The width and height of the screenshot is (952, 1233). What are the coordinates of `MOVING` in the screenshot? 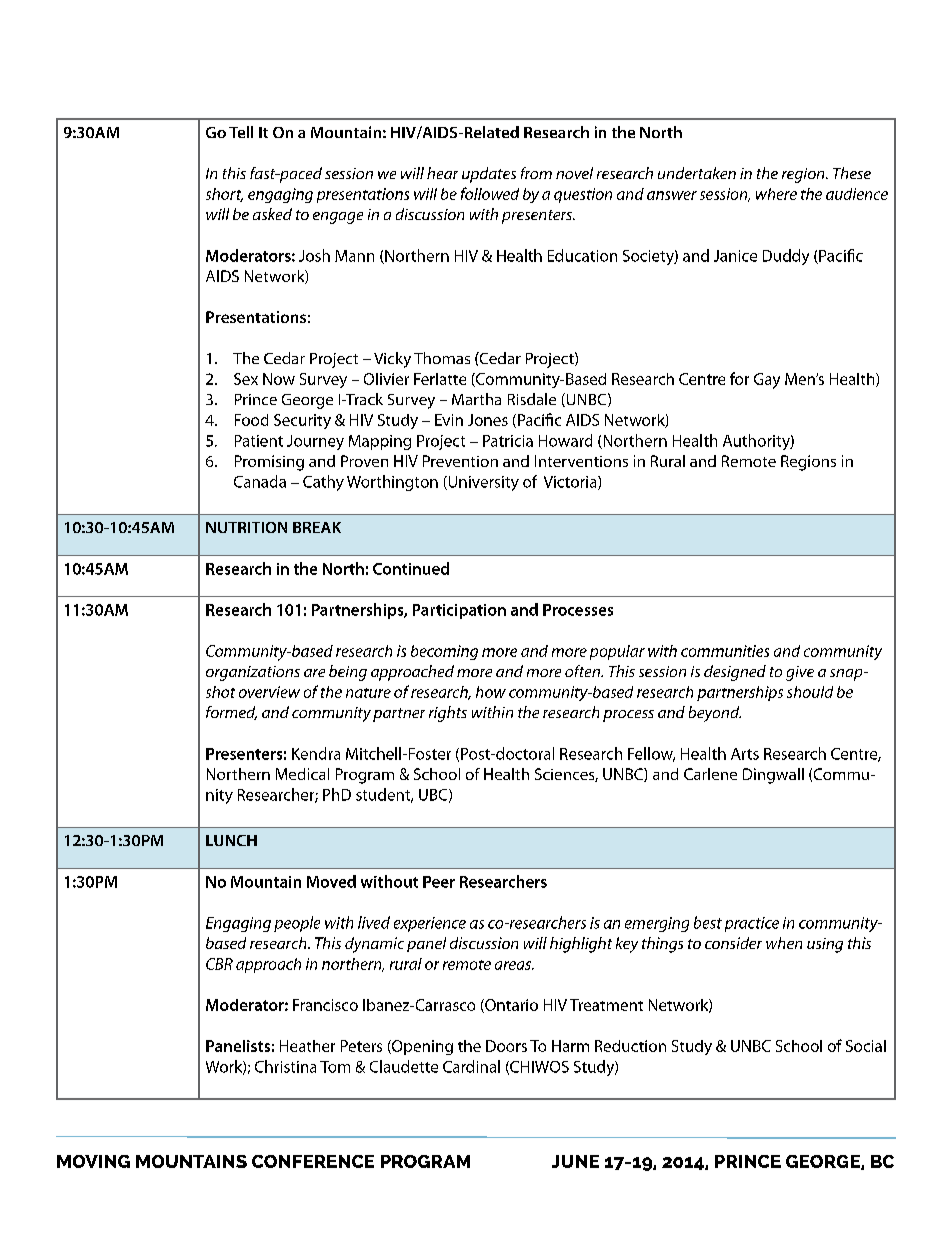 It's located at (93, 1161).
